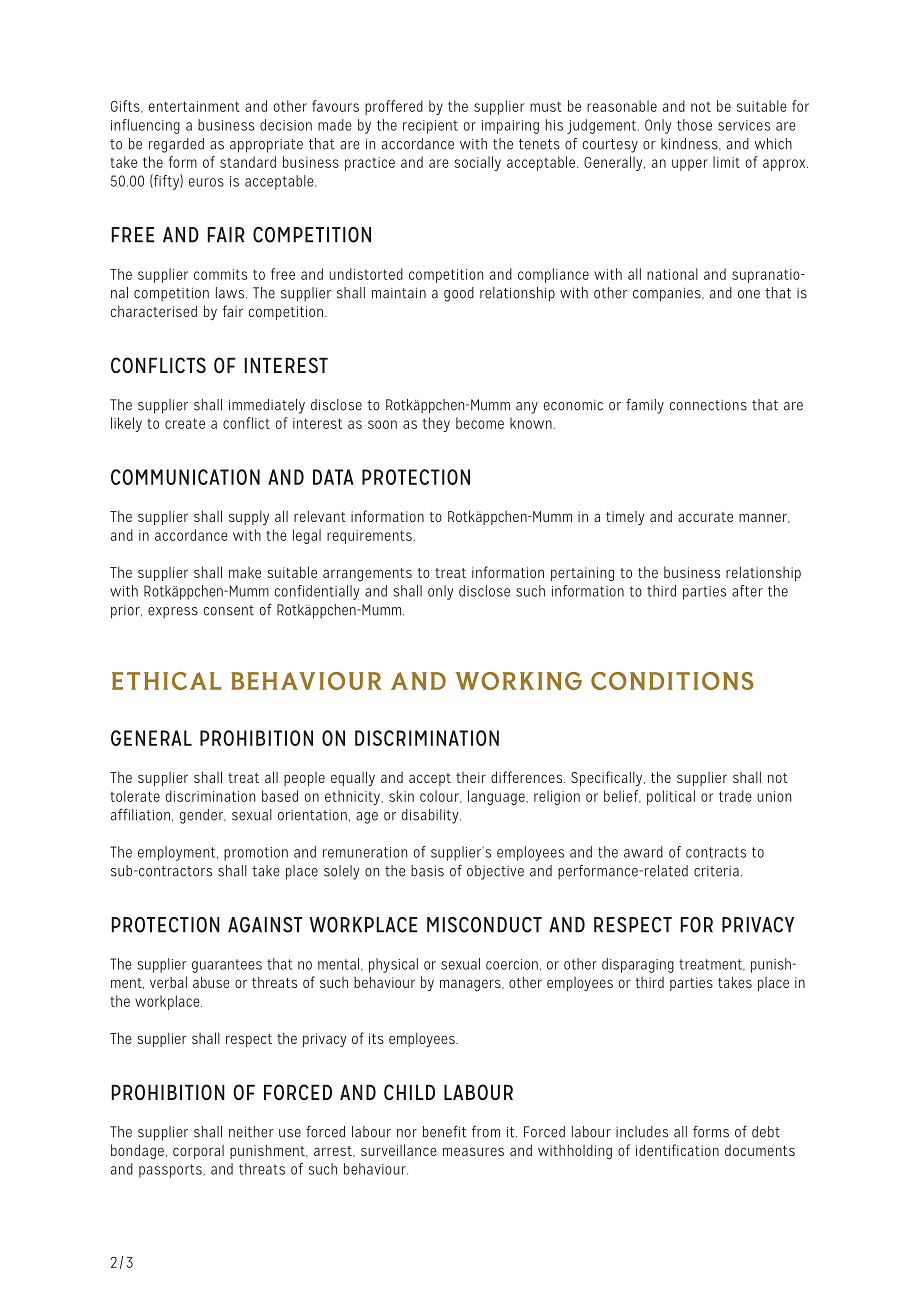 This page has width=924, height=1308. Describe the element at coordinates (672, 681) in the page. I see `CONDITIONS` at that location.
